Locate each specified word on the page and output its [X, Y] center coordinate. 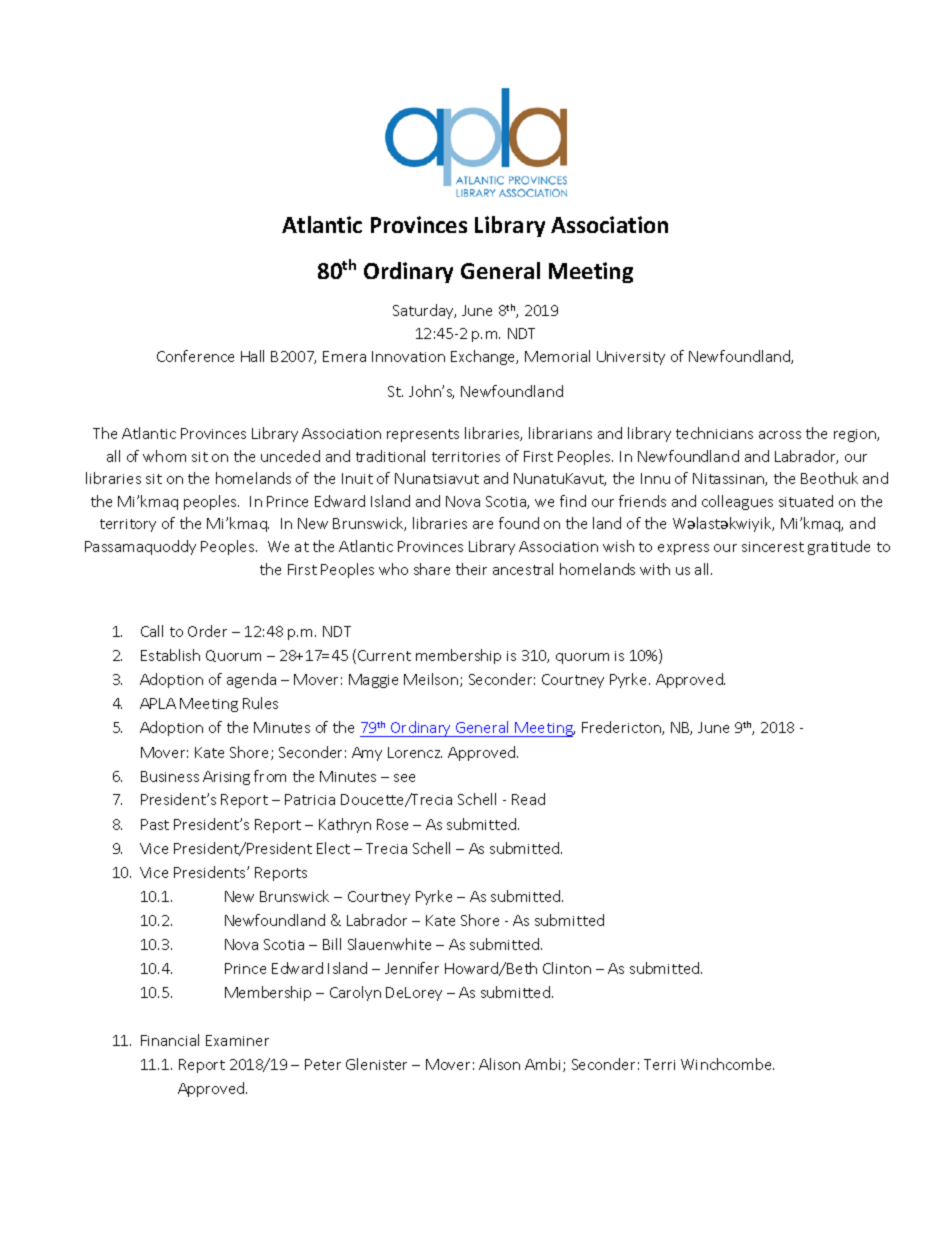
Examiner [237, 1040]
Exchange [484, 357]
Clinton [567, 968]
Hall [252, 356]
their [471, 569]
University [631, 358]
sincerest [773, 547]
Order [207, 631]
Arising [226, 778]
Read [528, 799]
